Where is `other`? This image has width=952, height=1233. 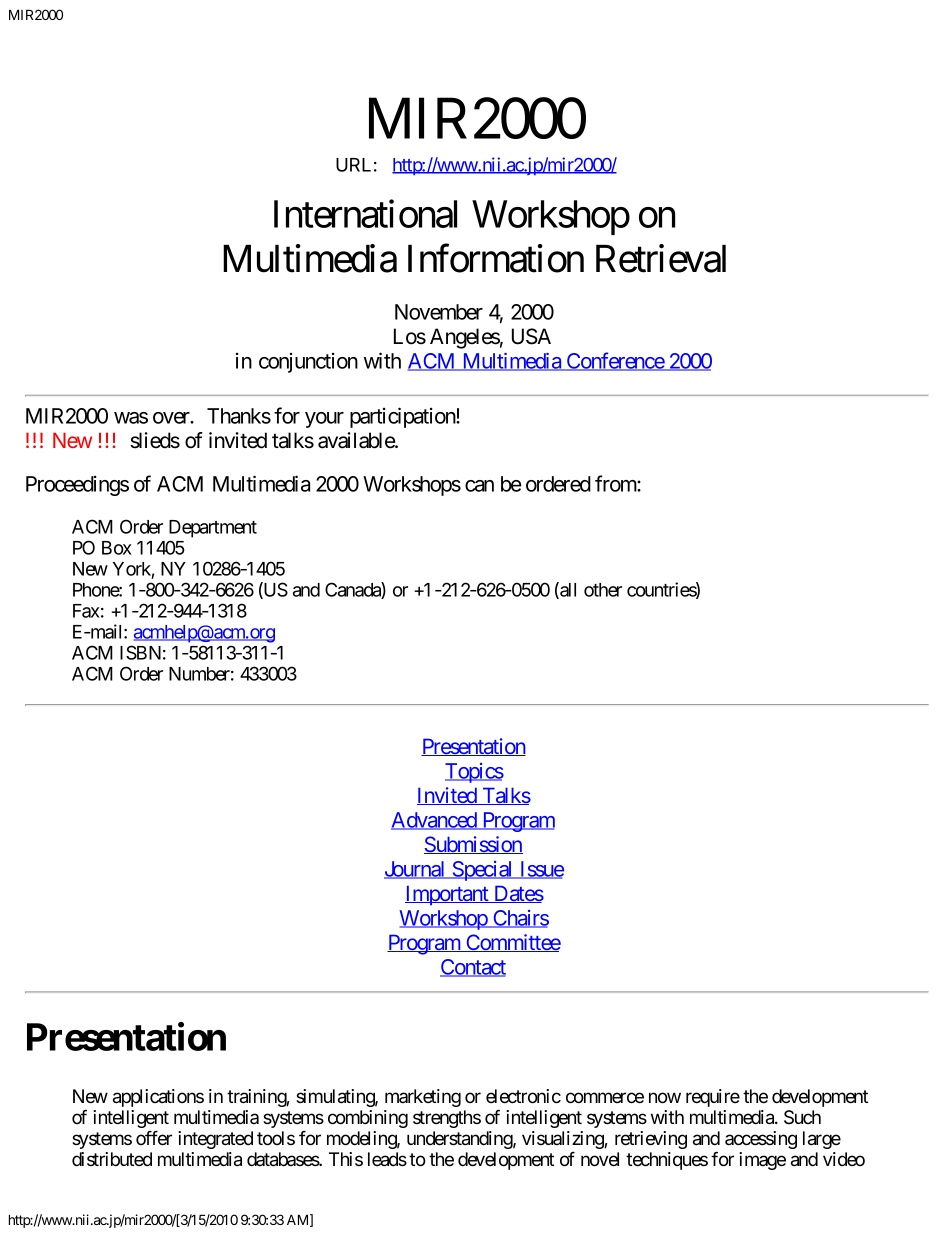 other is located at coordinates (603, 590).
